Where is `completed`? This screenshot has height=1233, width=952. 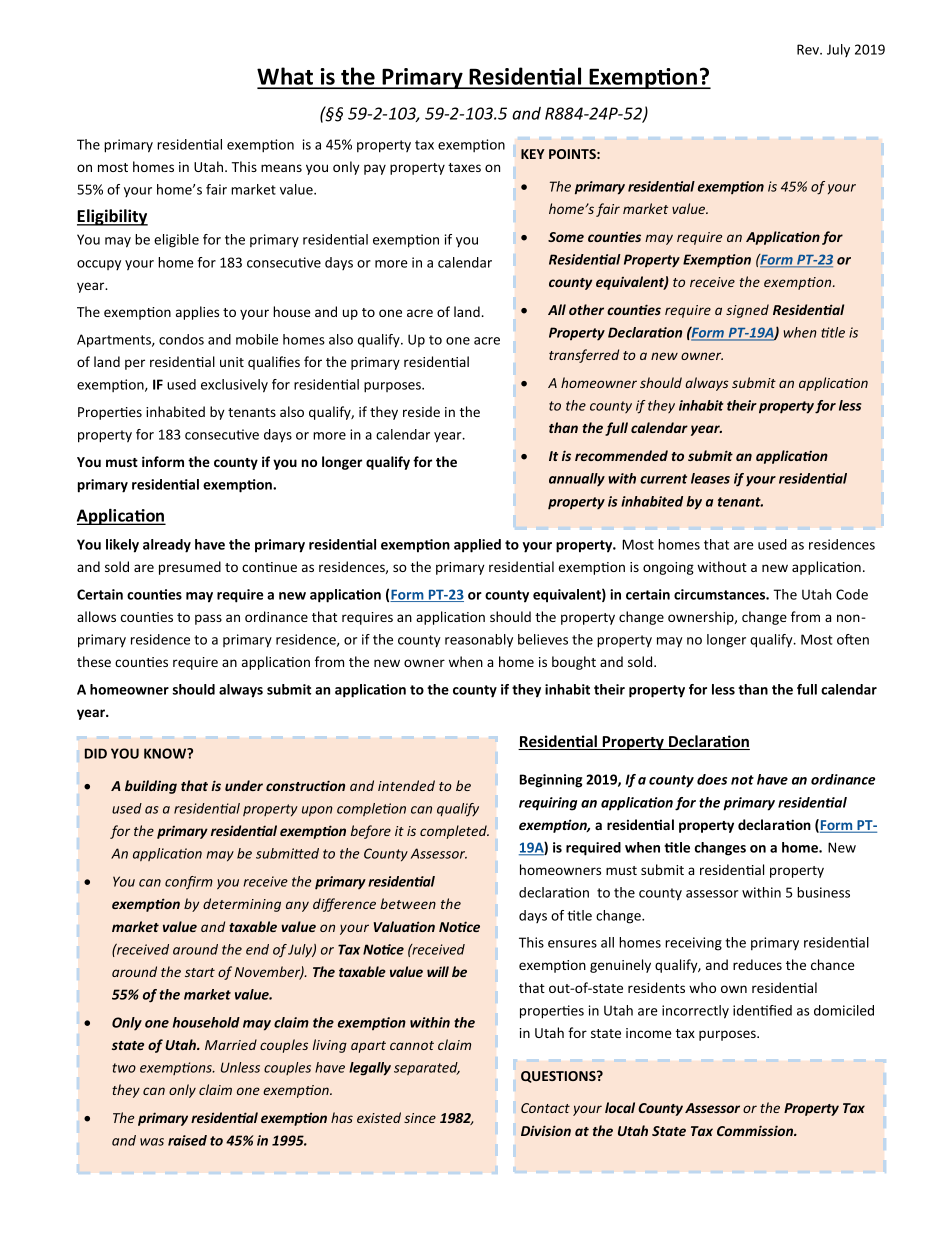 completed is located at coordinates (454, 832).
